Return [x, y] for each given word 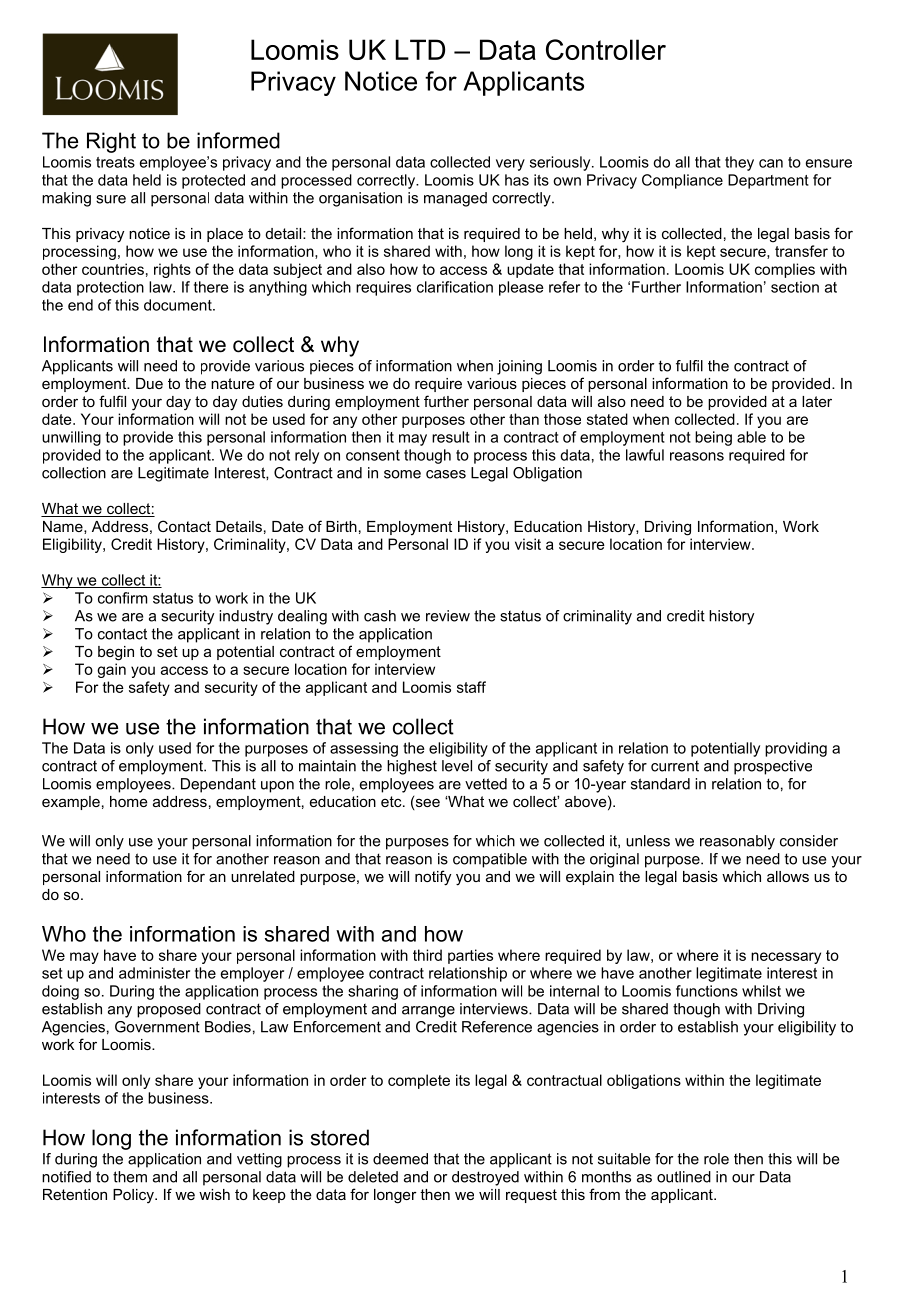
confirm [122, 598]
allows [788, 876]
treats [115, 162]
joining [519, 367]
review [448, 616]
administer [154, 973]
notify [433, 878]
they [739, 163]
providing [796, 749]
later [817, 401]
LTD [420, 49]
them [130, 1177]
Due [149, 383]
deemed [400, 1159]
